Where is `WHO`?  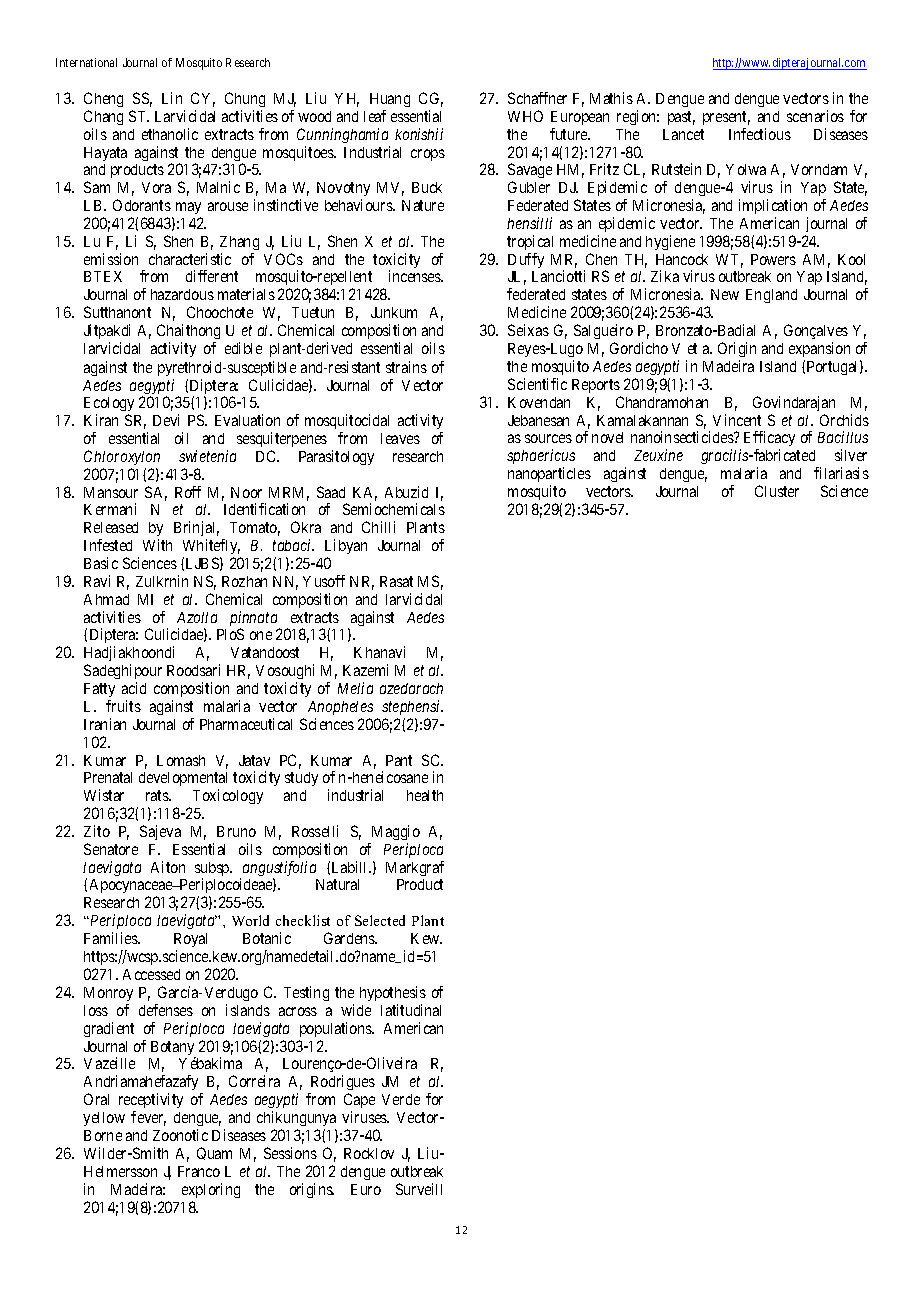
WHO is located at coordinates (525, 116).
